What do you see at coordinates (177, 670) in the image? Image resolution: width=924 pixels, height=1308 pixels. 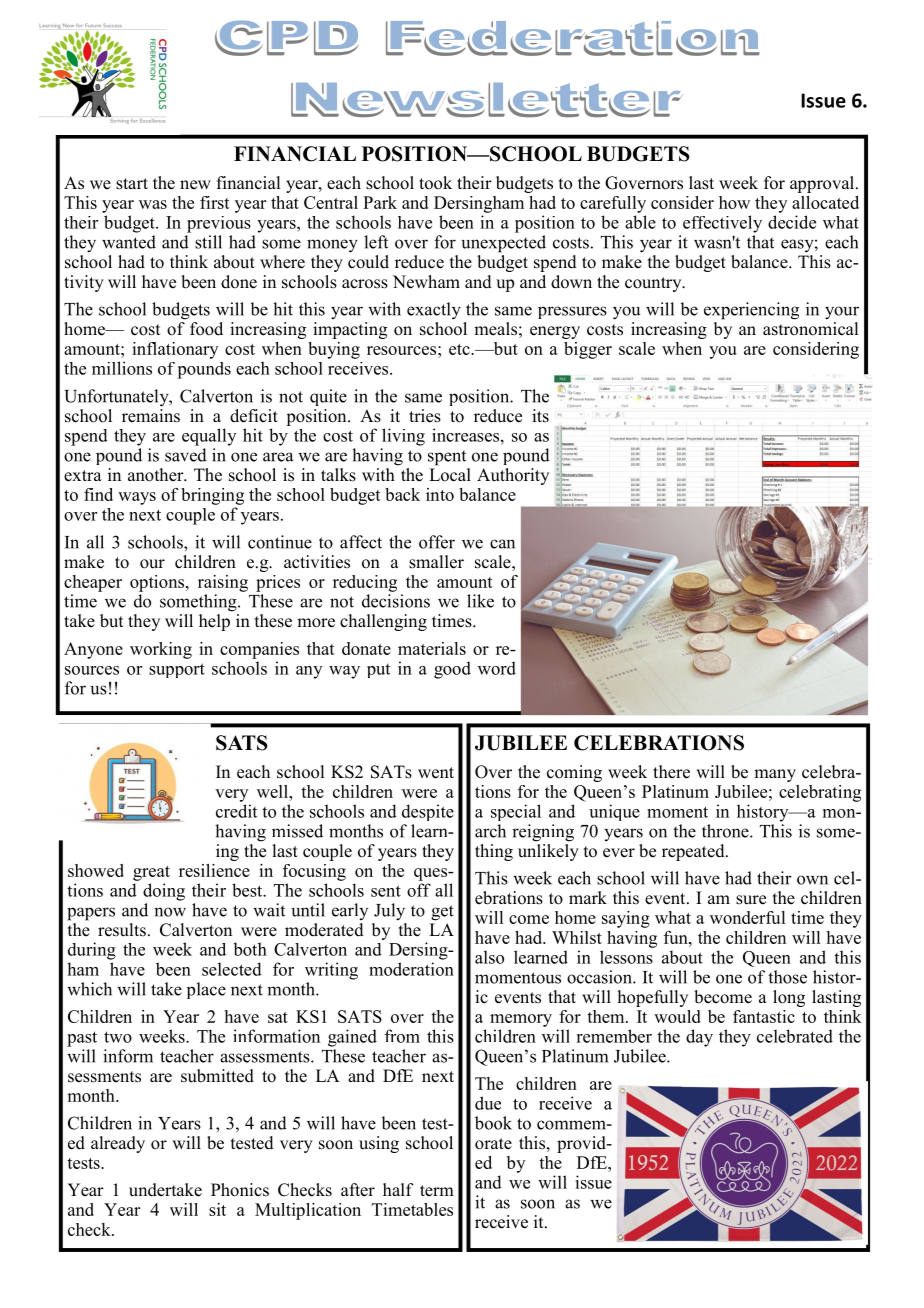 I see `support` at bounding box center [177, 670].
